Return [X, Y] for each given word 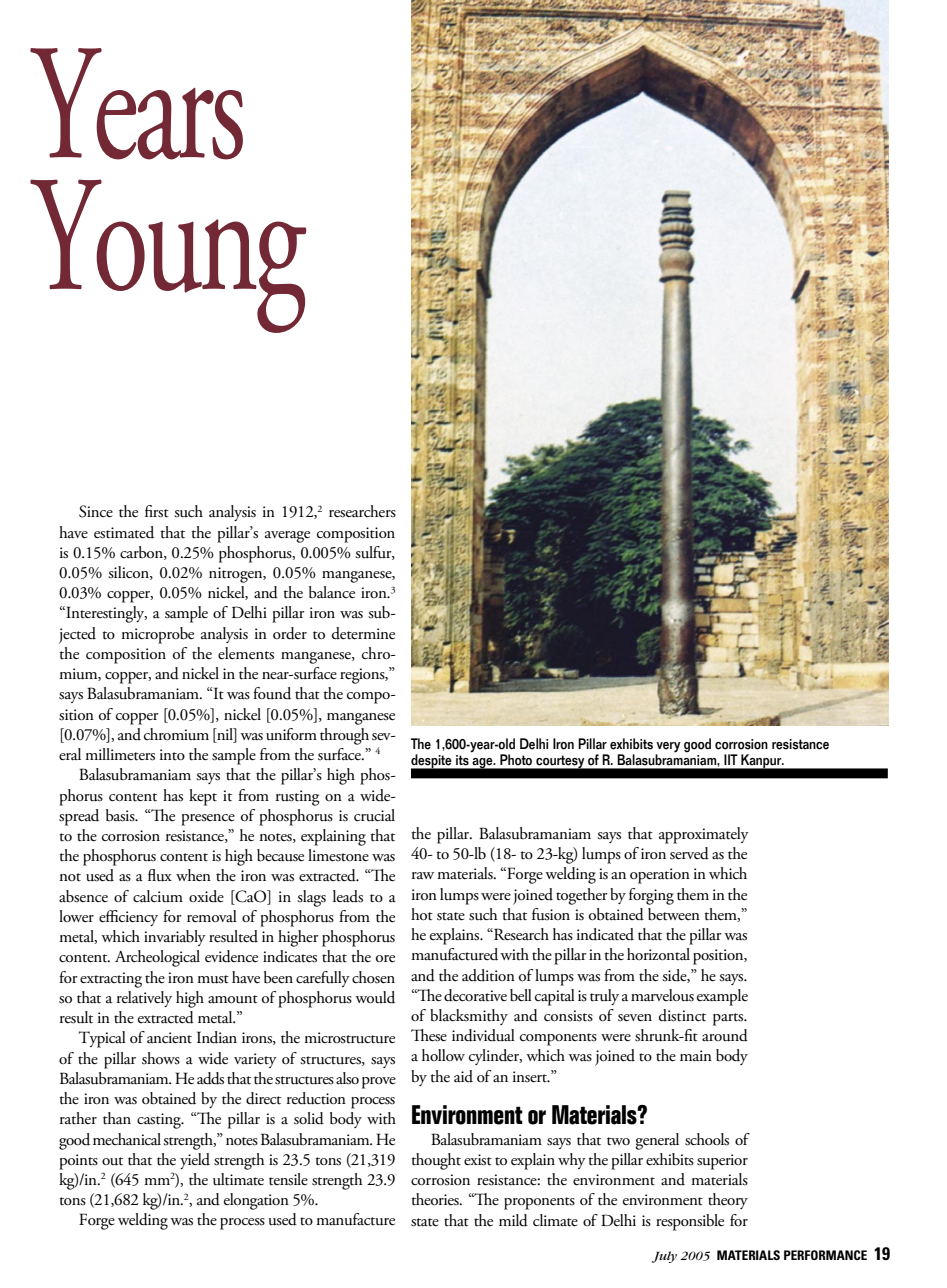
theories [436, 1199]
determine [363, 633]
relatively [144, 999]
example [722, 997]
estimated [124, 532]
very [668, 747]
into [172, 755]
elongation [256, 1201]
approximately [704, 835]
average [287, 537]
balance [332, 592]
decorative [475, 995]
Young [168, 256]
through [344, 736]
